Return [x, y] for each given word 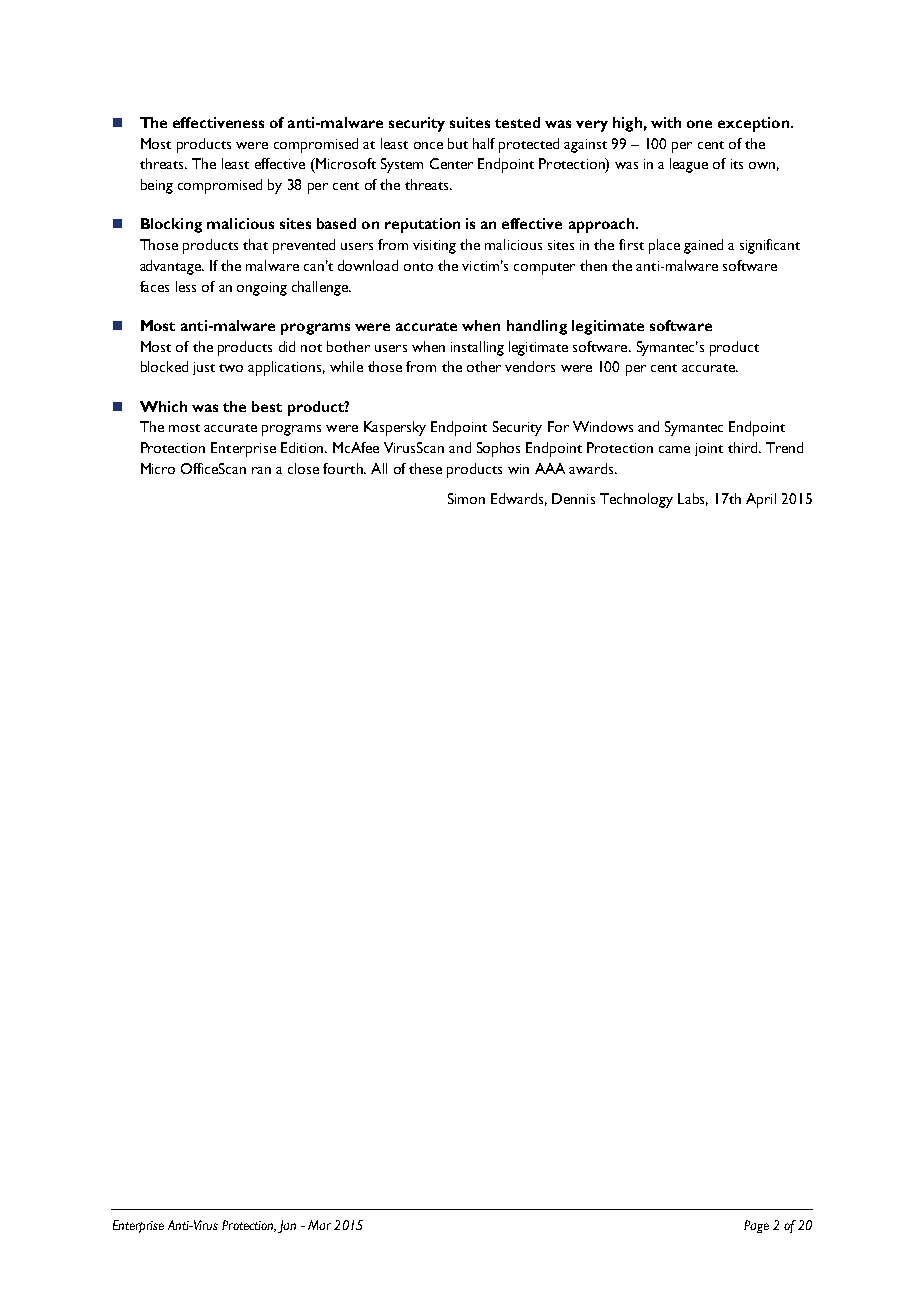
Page [756, 1226]
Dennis [573, 498]
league [689, 165]
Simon [466, 498]
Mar [319, 1225]
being [157, 186]
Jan [287, 1226]
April [761, 500]
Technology [636, 500]
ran [261, 470]
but [458, 143]
